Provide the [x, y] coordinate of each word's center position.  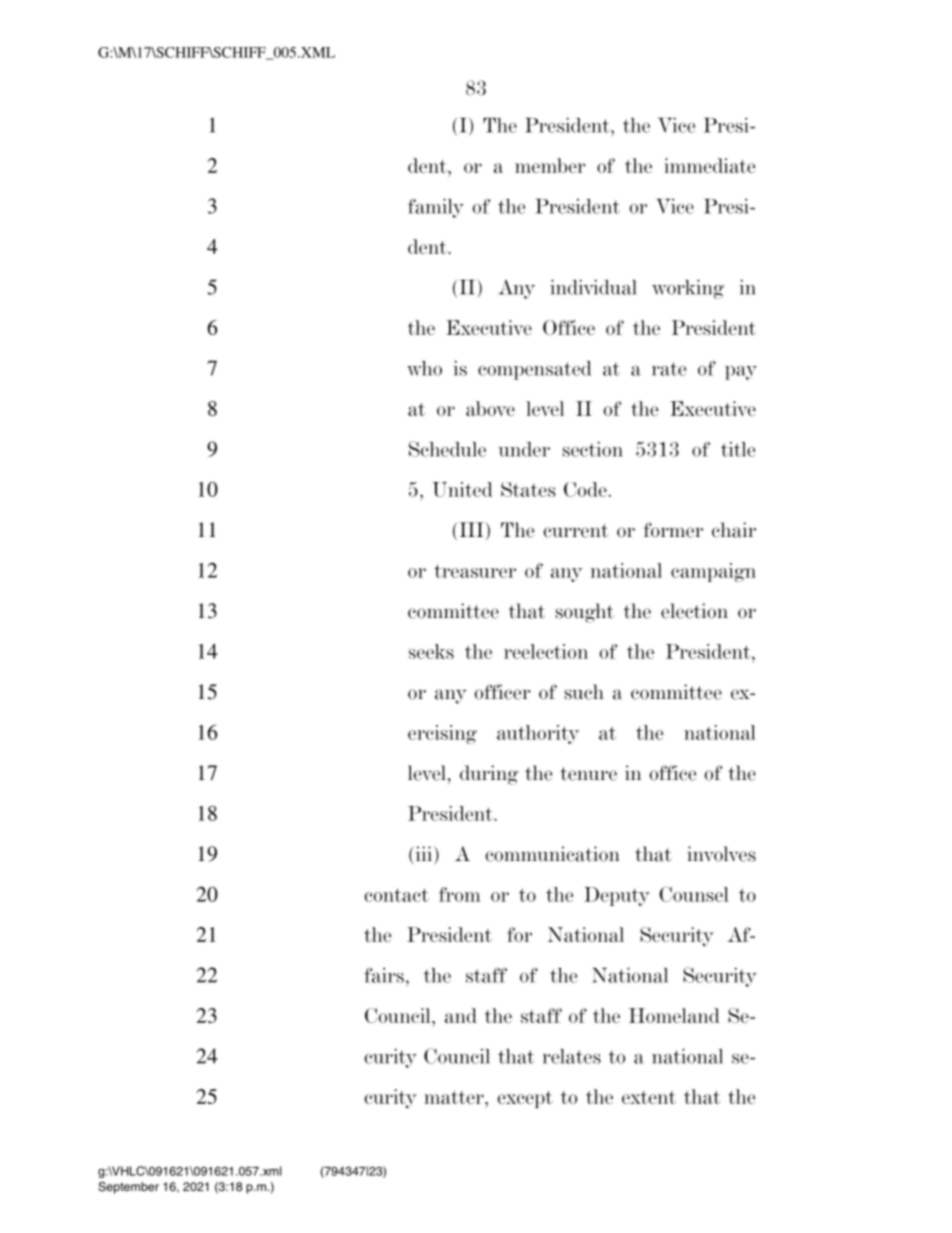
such [584, 692]
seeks [431, 651]
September [128, 1188]
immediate [709, 165]
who [424, 368]
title [738, 449]
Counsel [694, 894]
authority [538, 734]
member [550, 165]
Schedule [447, 449]
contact [396, 895]
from [460, 894]
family [436, 208]
